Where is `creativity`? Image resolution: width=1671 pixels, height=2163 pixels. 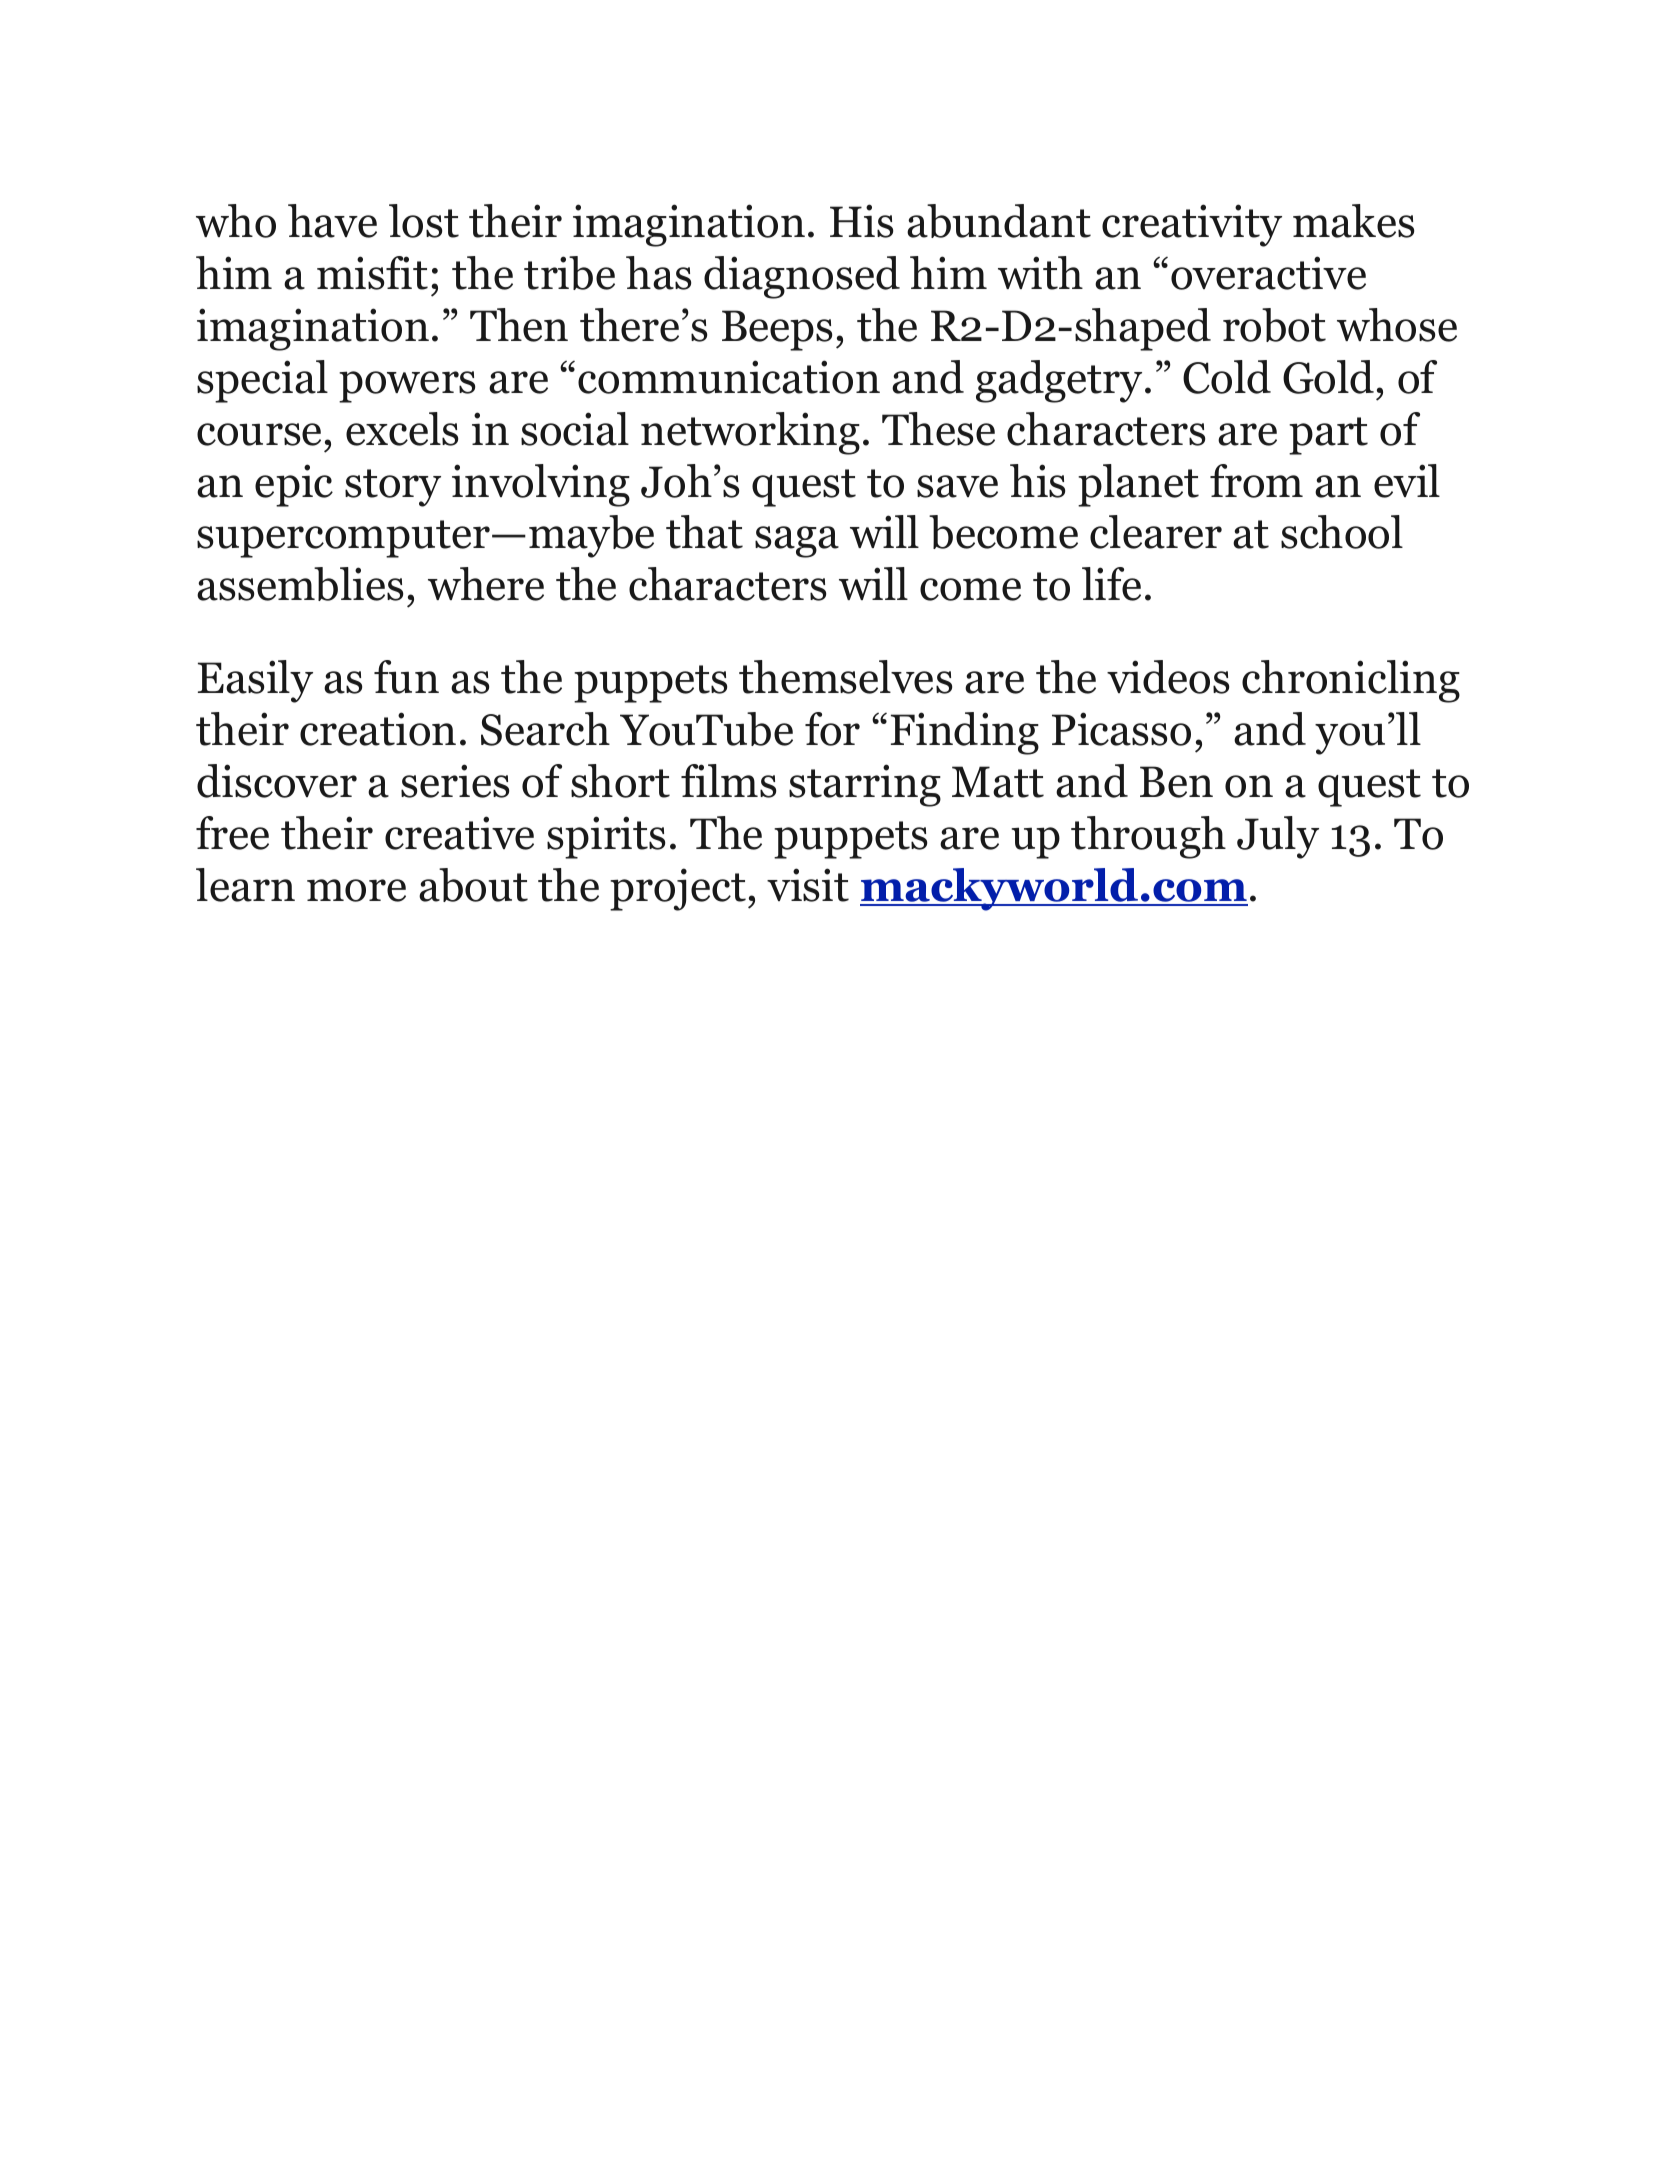 creativity is located at coordinates (1192, 225).
